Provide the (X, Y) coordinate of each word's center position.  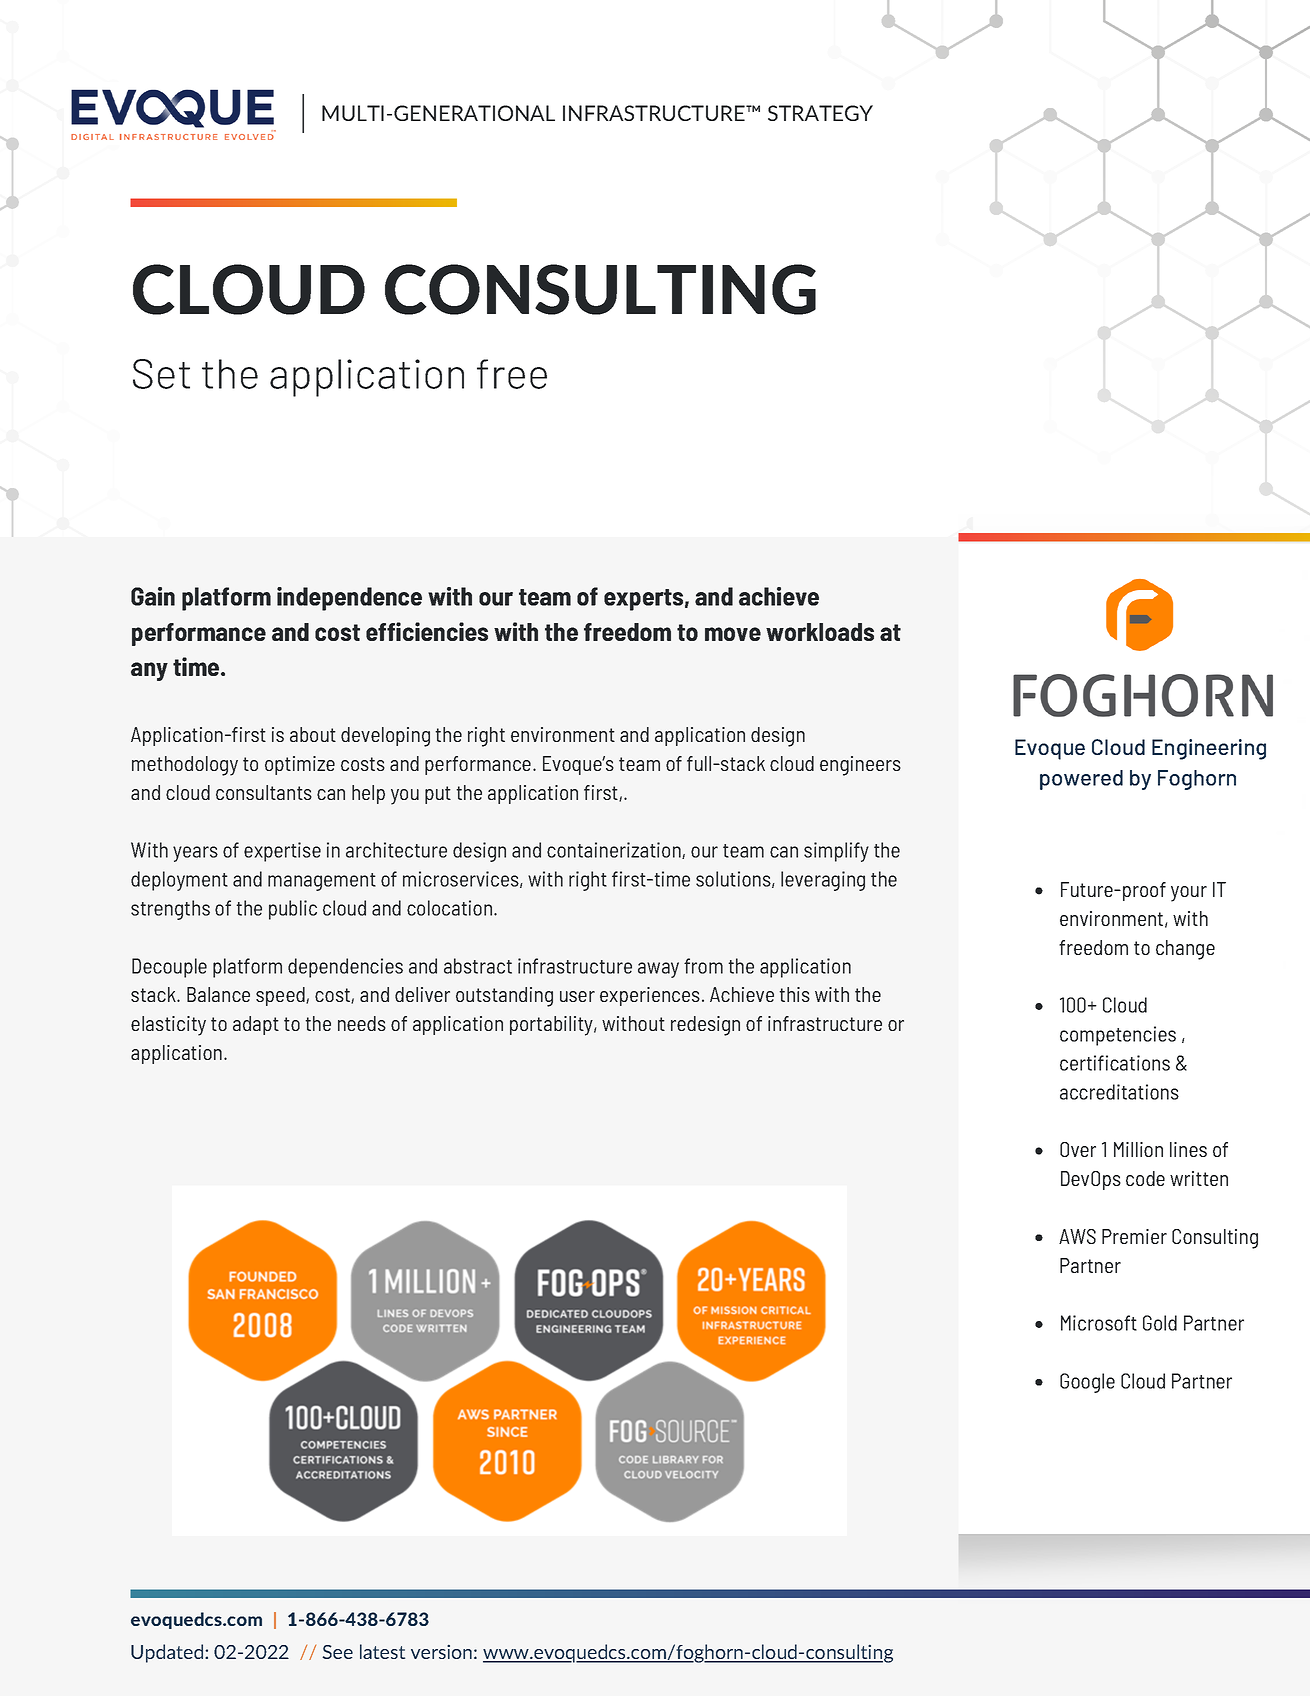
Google (1087, 1383)
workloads (820, 632)
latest (382, 1651)
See (337, 1652)
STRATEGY (820, 113)
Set (161, 374)
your (1189, 894)
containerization (615, 850)
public (293, 910)
